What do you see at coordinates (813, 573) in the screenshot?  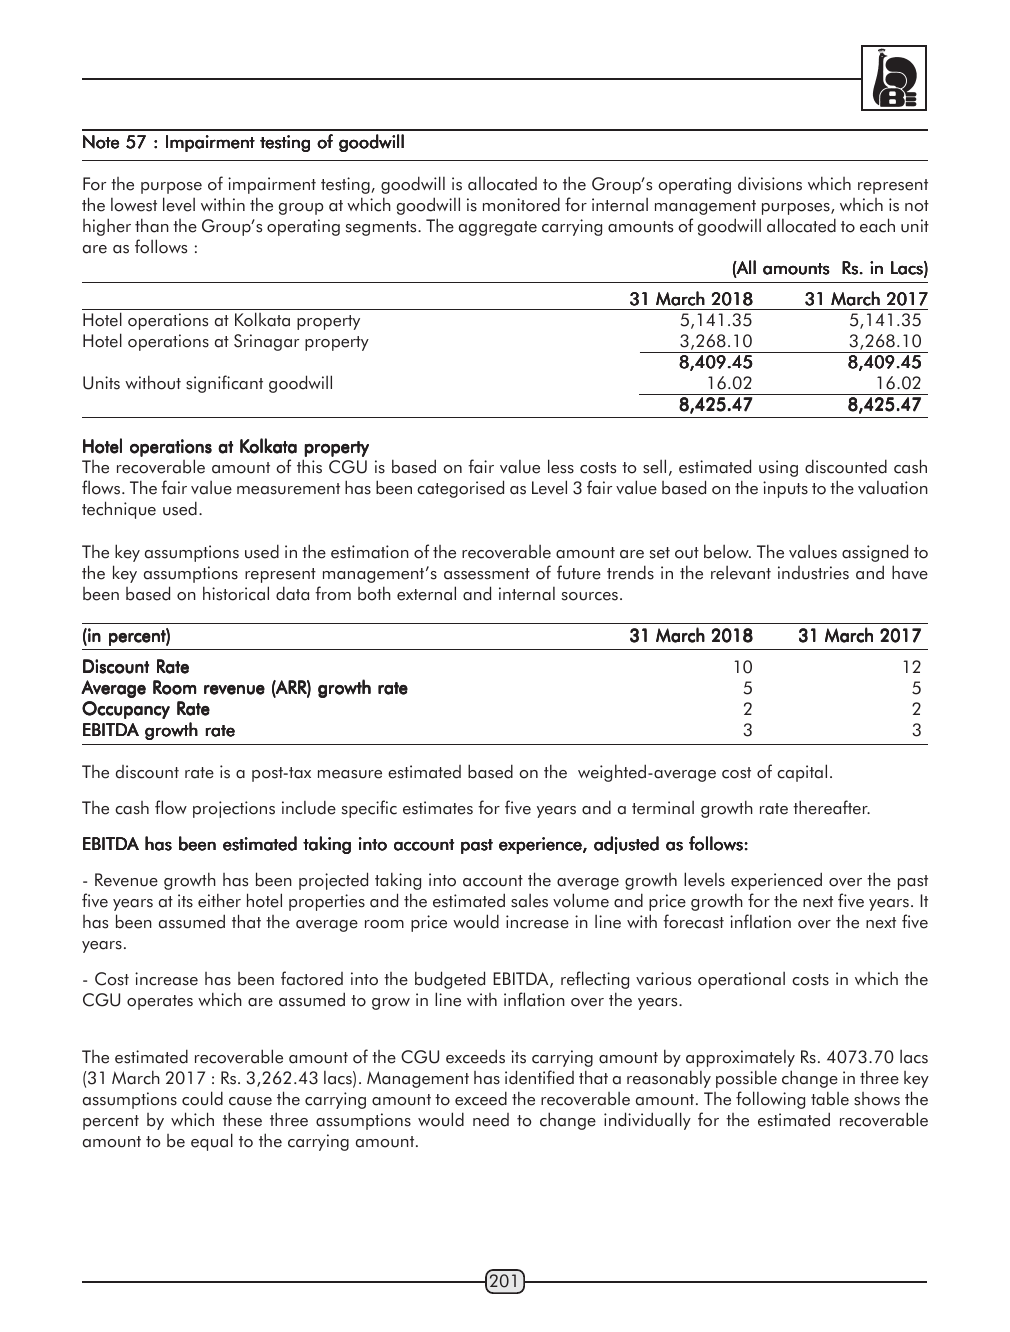 I see `industries` at bounding box center [813, 573].
